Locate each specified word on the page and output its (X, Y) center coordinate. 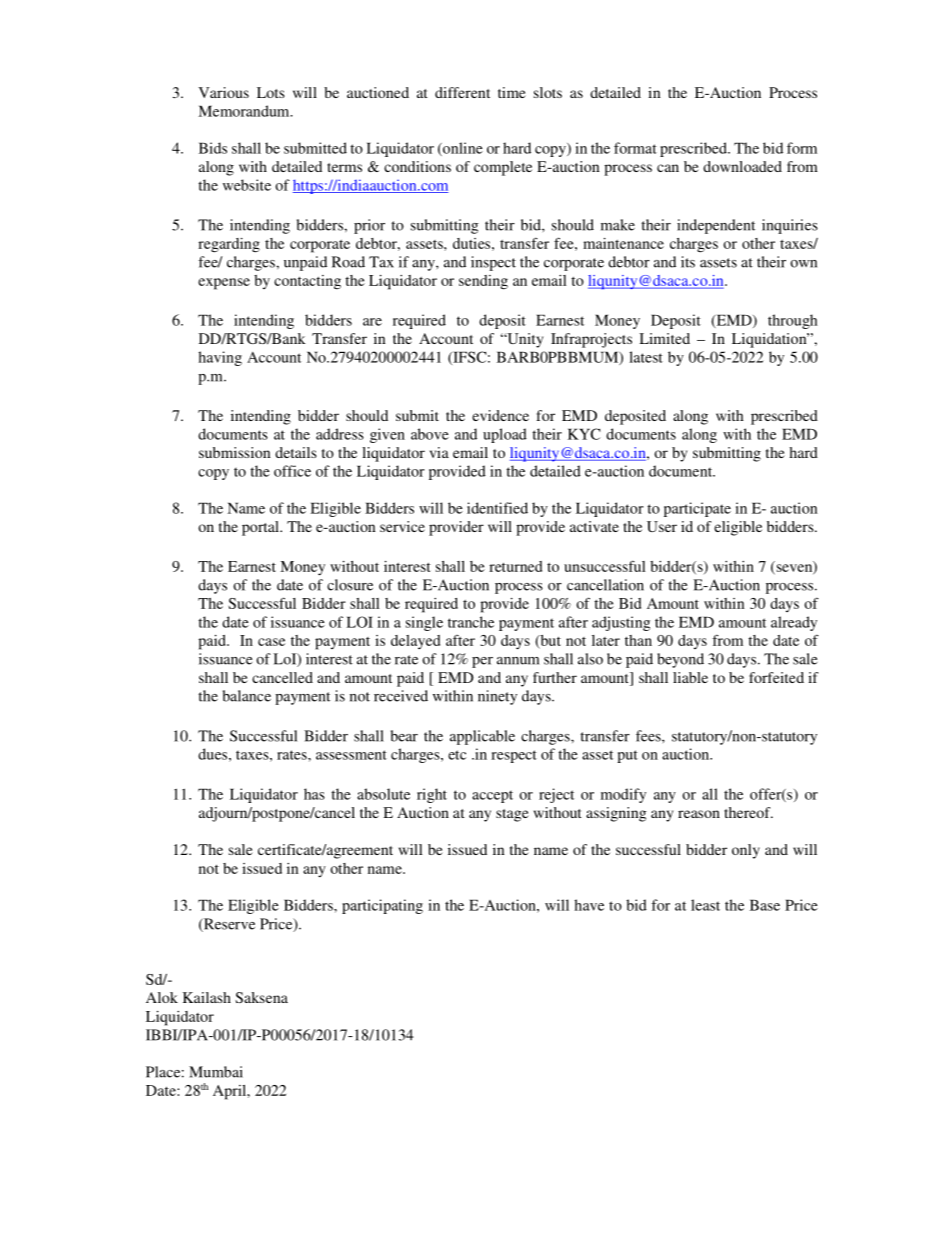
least (705, 905)
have (589, 905)
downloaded (742, 166)
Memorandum (245, 111)
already (794, 623)
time (512, 92)
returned (515, 566)
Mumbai (216, 1072)
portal (261, 528)
